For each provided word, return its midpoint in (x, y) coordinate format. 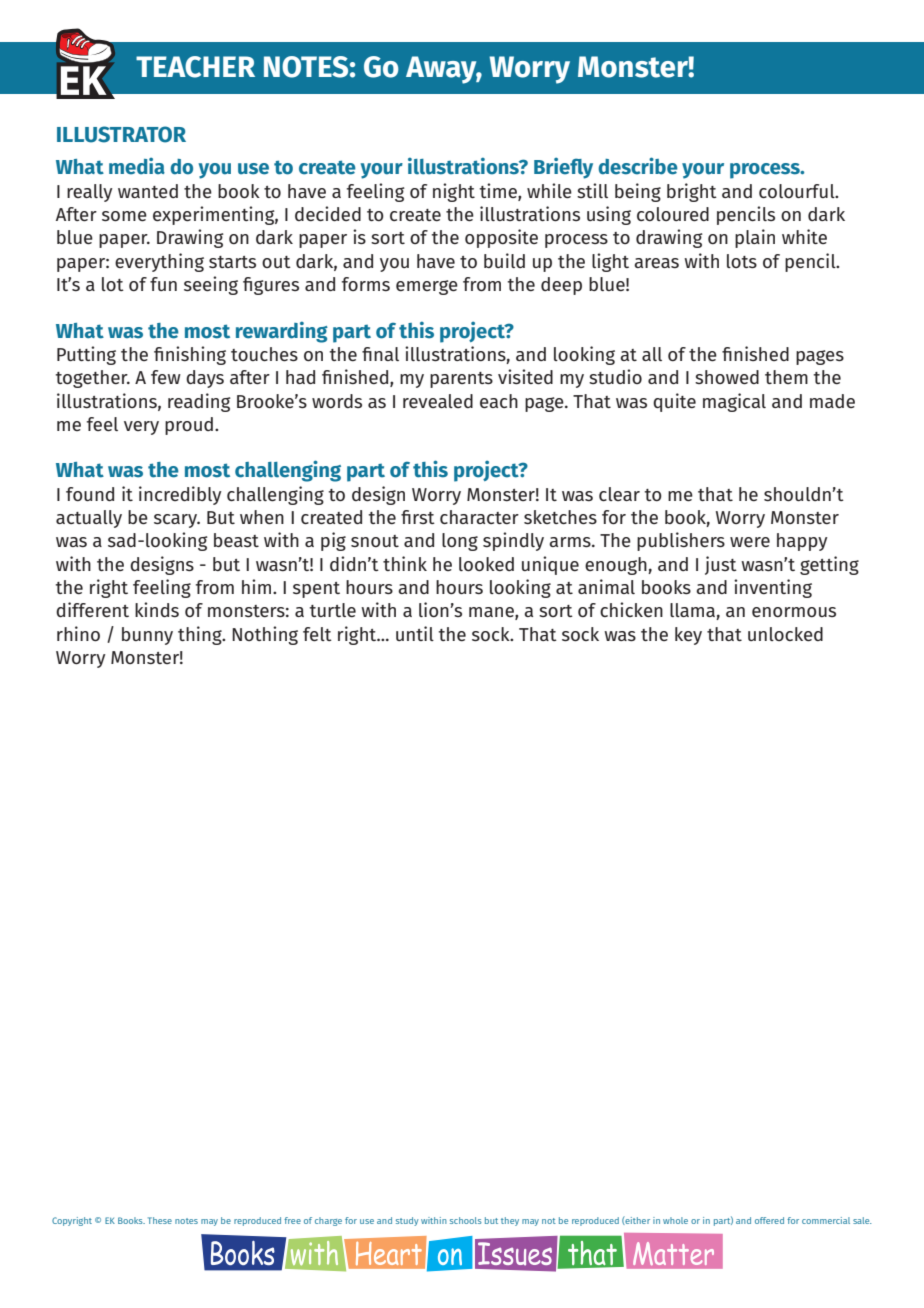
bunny (147, 636)
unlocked (785, 634)
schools (466, 1220)
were (750, 542)
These (160, 1220)
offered (769, 1220)
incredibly (180, 495)
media (137, 166)
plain (755, 238)
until (415, 633)
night (454, 192)
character (479, 517)
